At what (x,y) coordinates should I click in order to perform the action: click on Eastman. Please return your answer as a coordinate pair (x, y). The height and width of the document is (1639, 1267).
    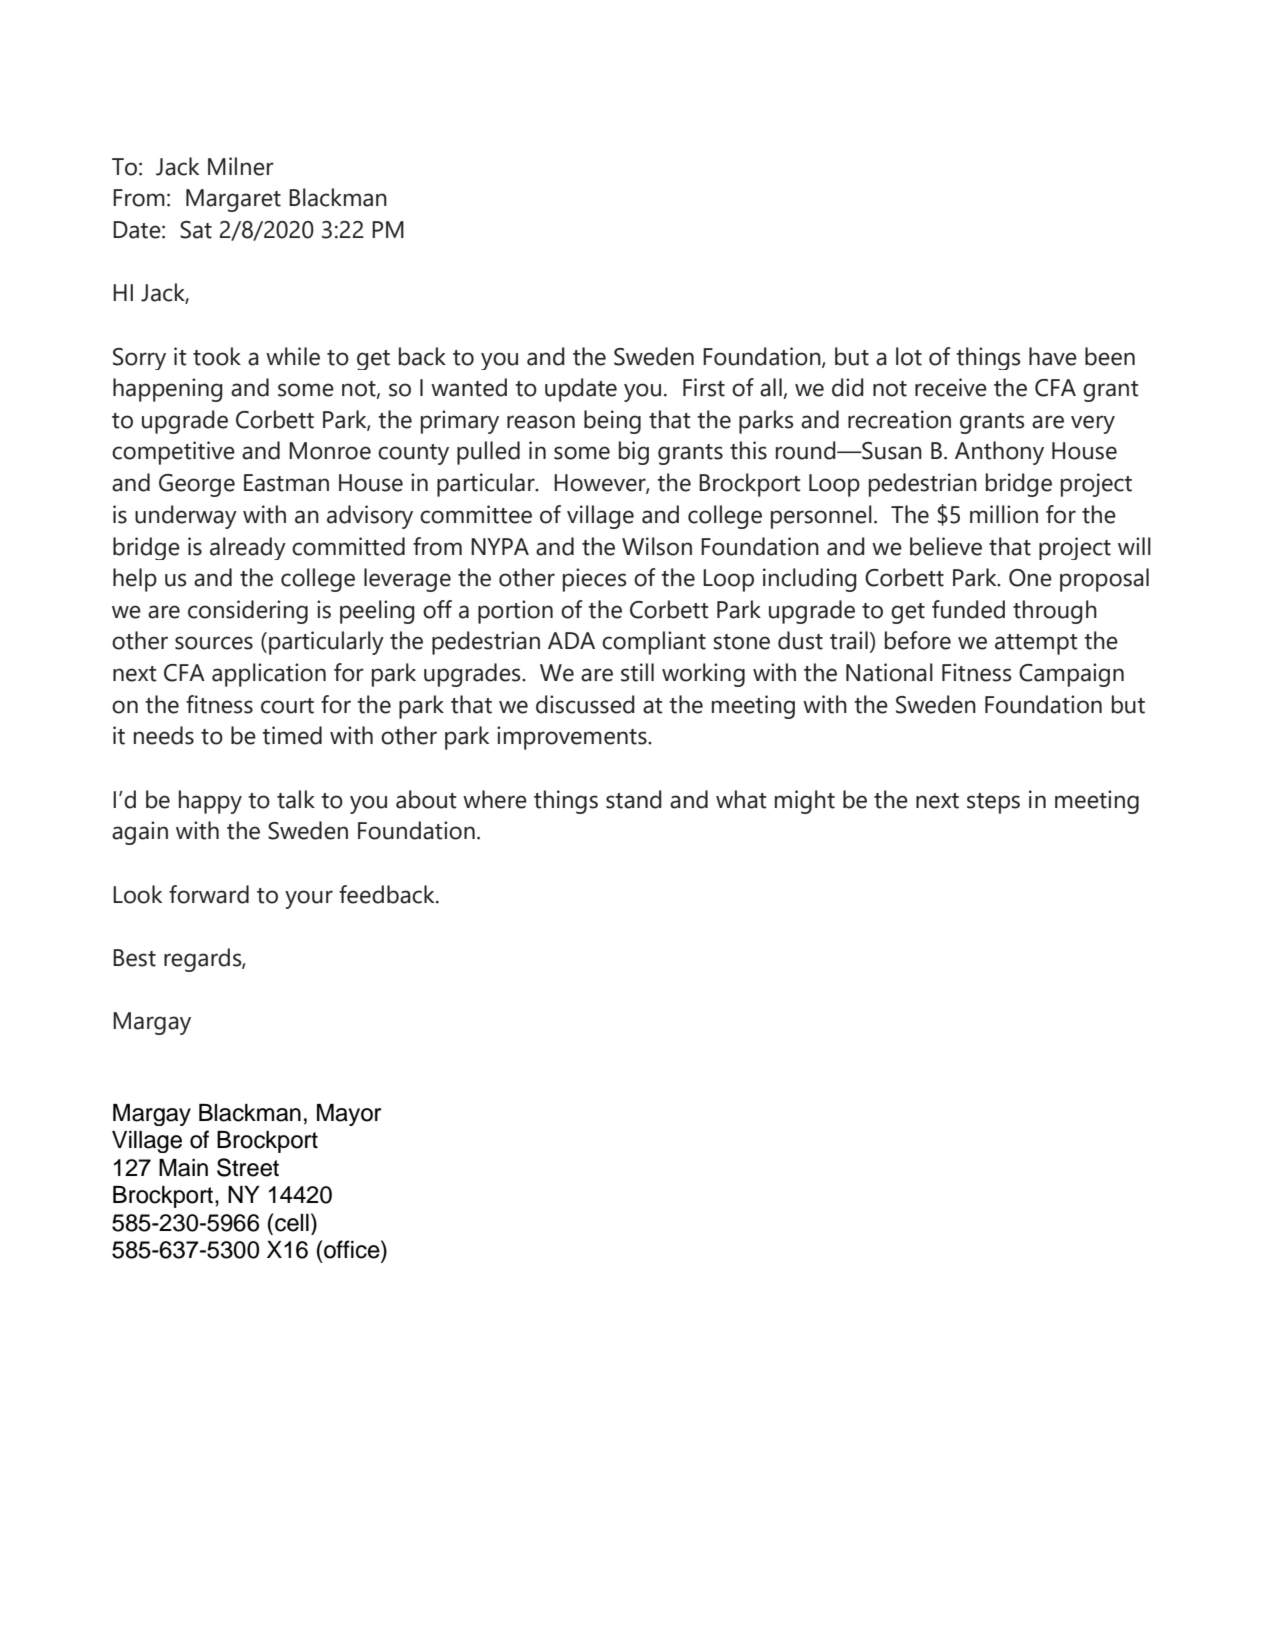
    Looking at the image, I should click on (286, 483).
